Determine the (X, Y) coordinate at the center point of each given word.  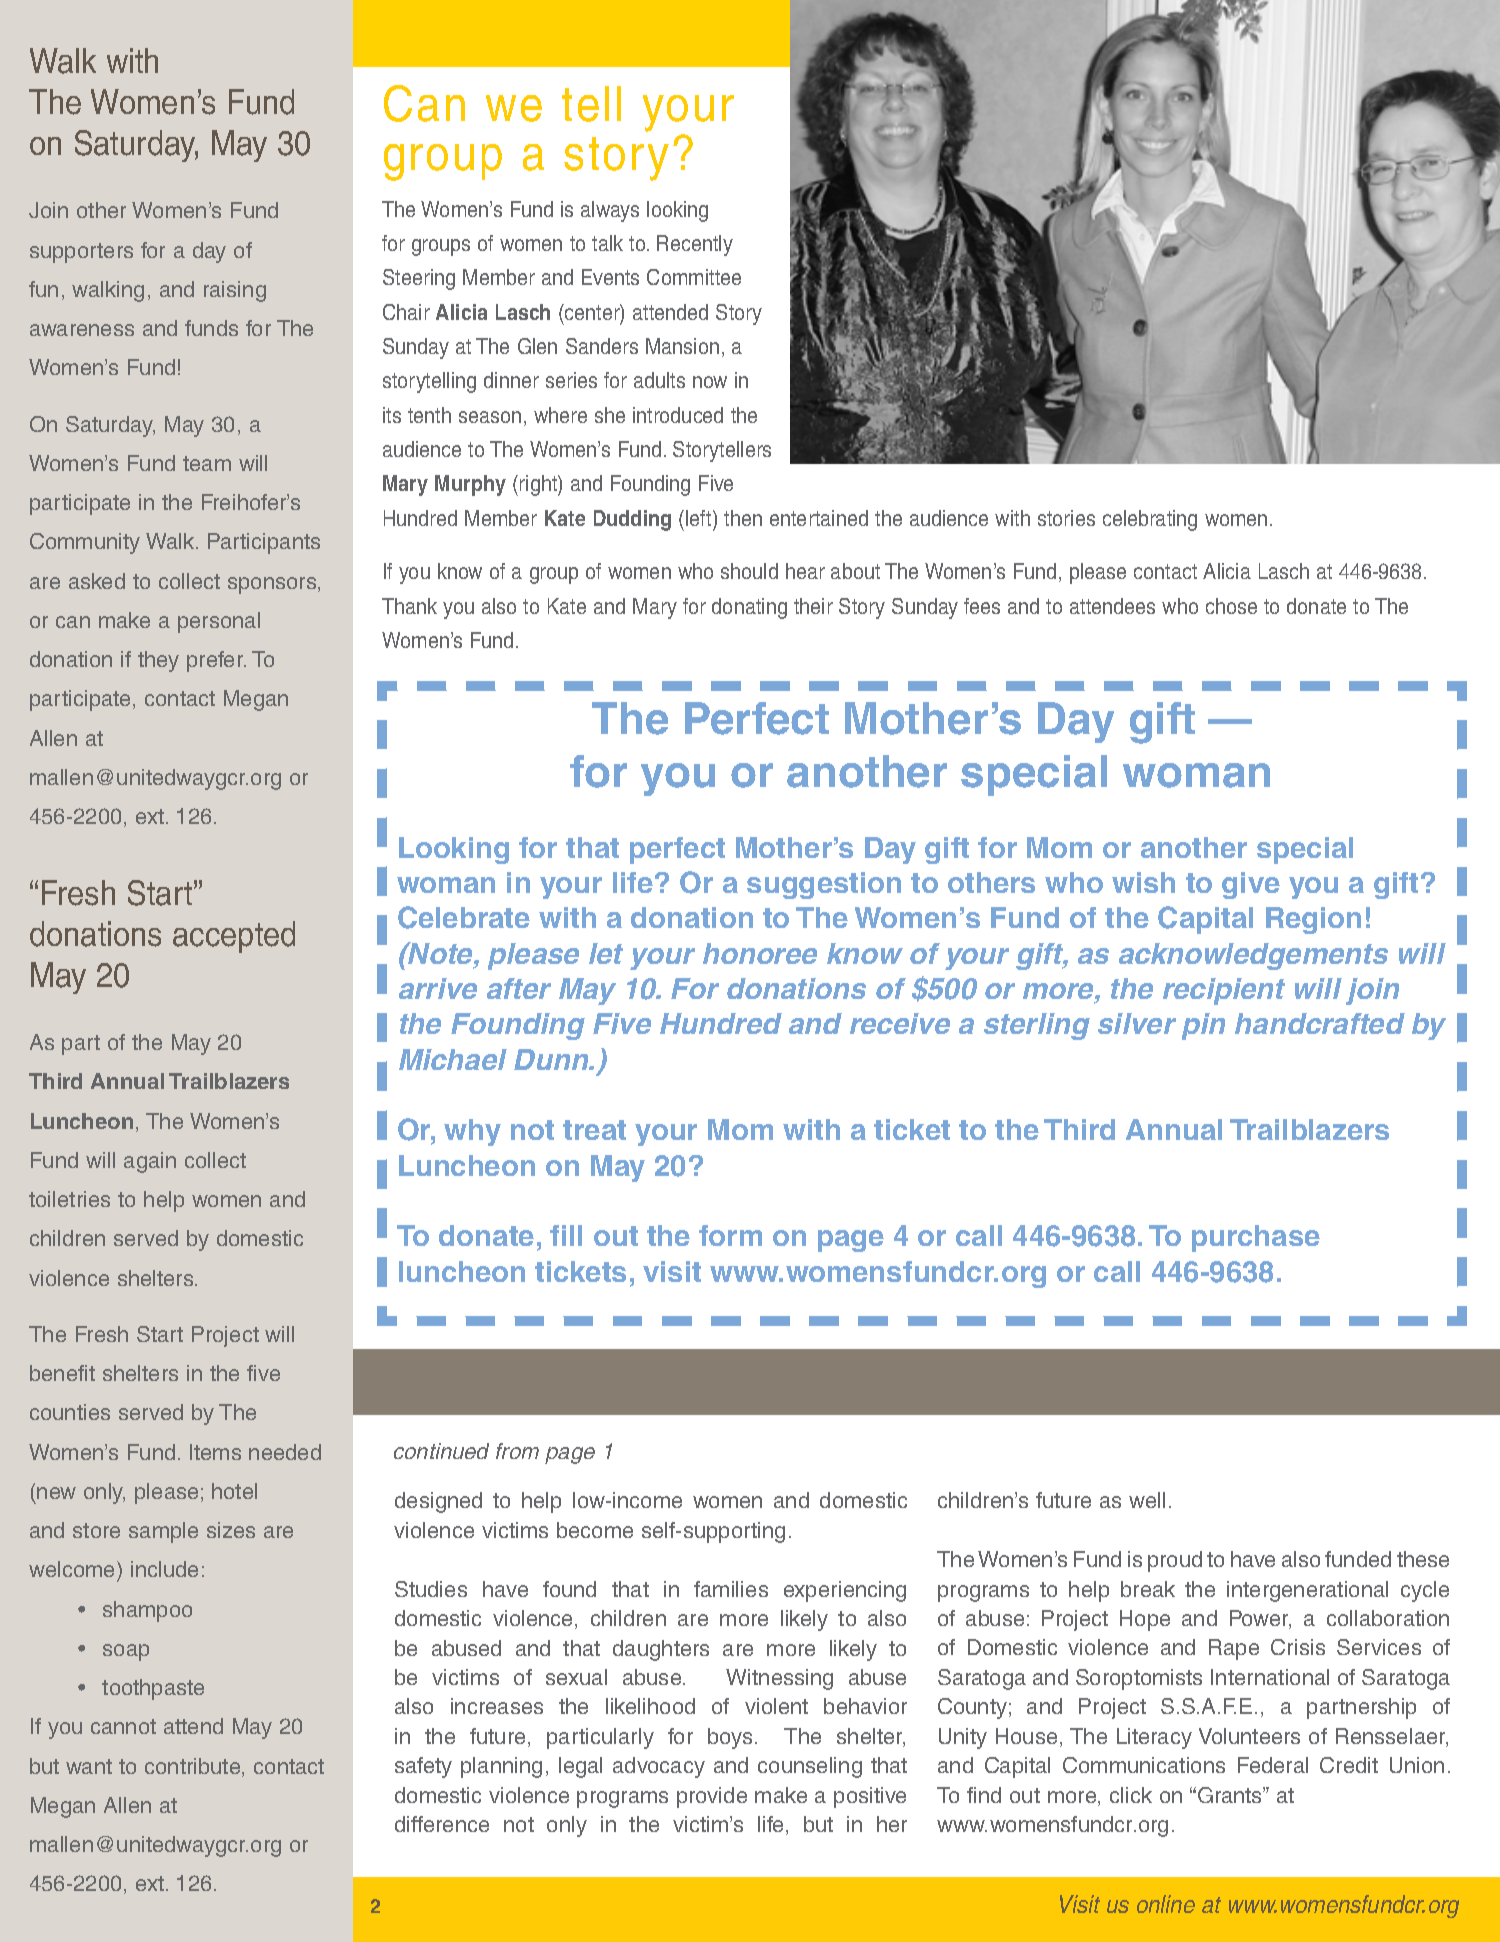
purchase (1256, 1238)
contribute (194, 1767)
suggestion (824, 885)
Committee (694, 277)
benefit (62, 1373)
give (1251, 885)
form (730, 1235)
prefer (216, 661)
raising (235, 291)
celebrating (1150, 520)
